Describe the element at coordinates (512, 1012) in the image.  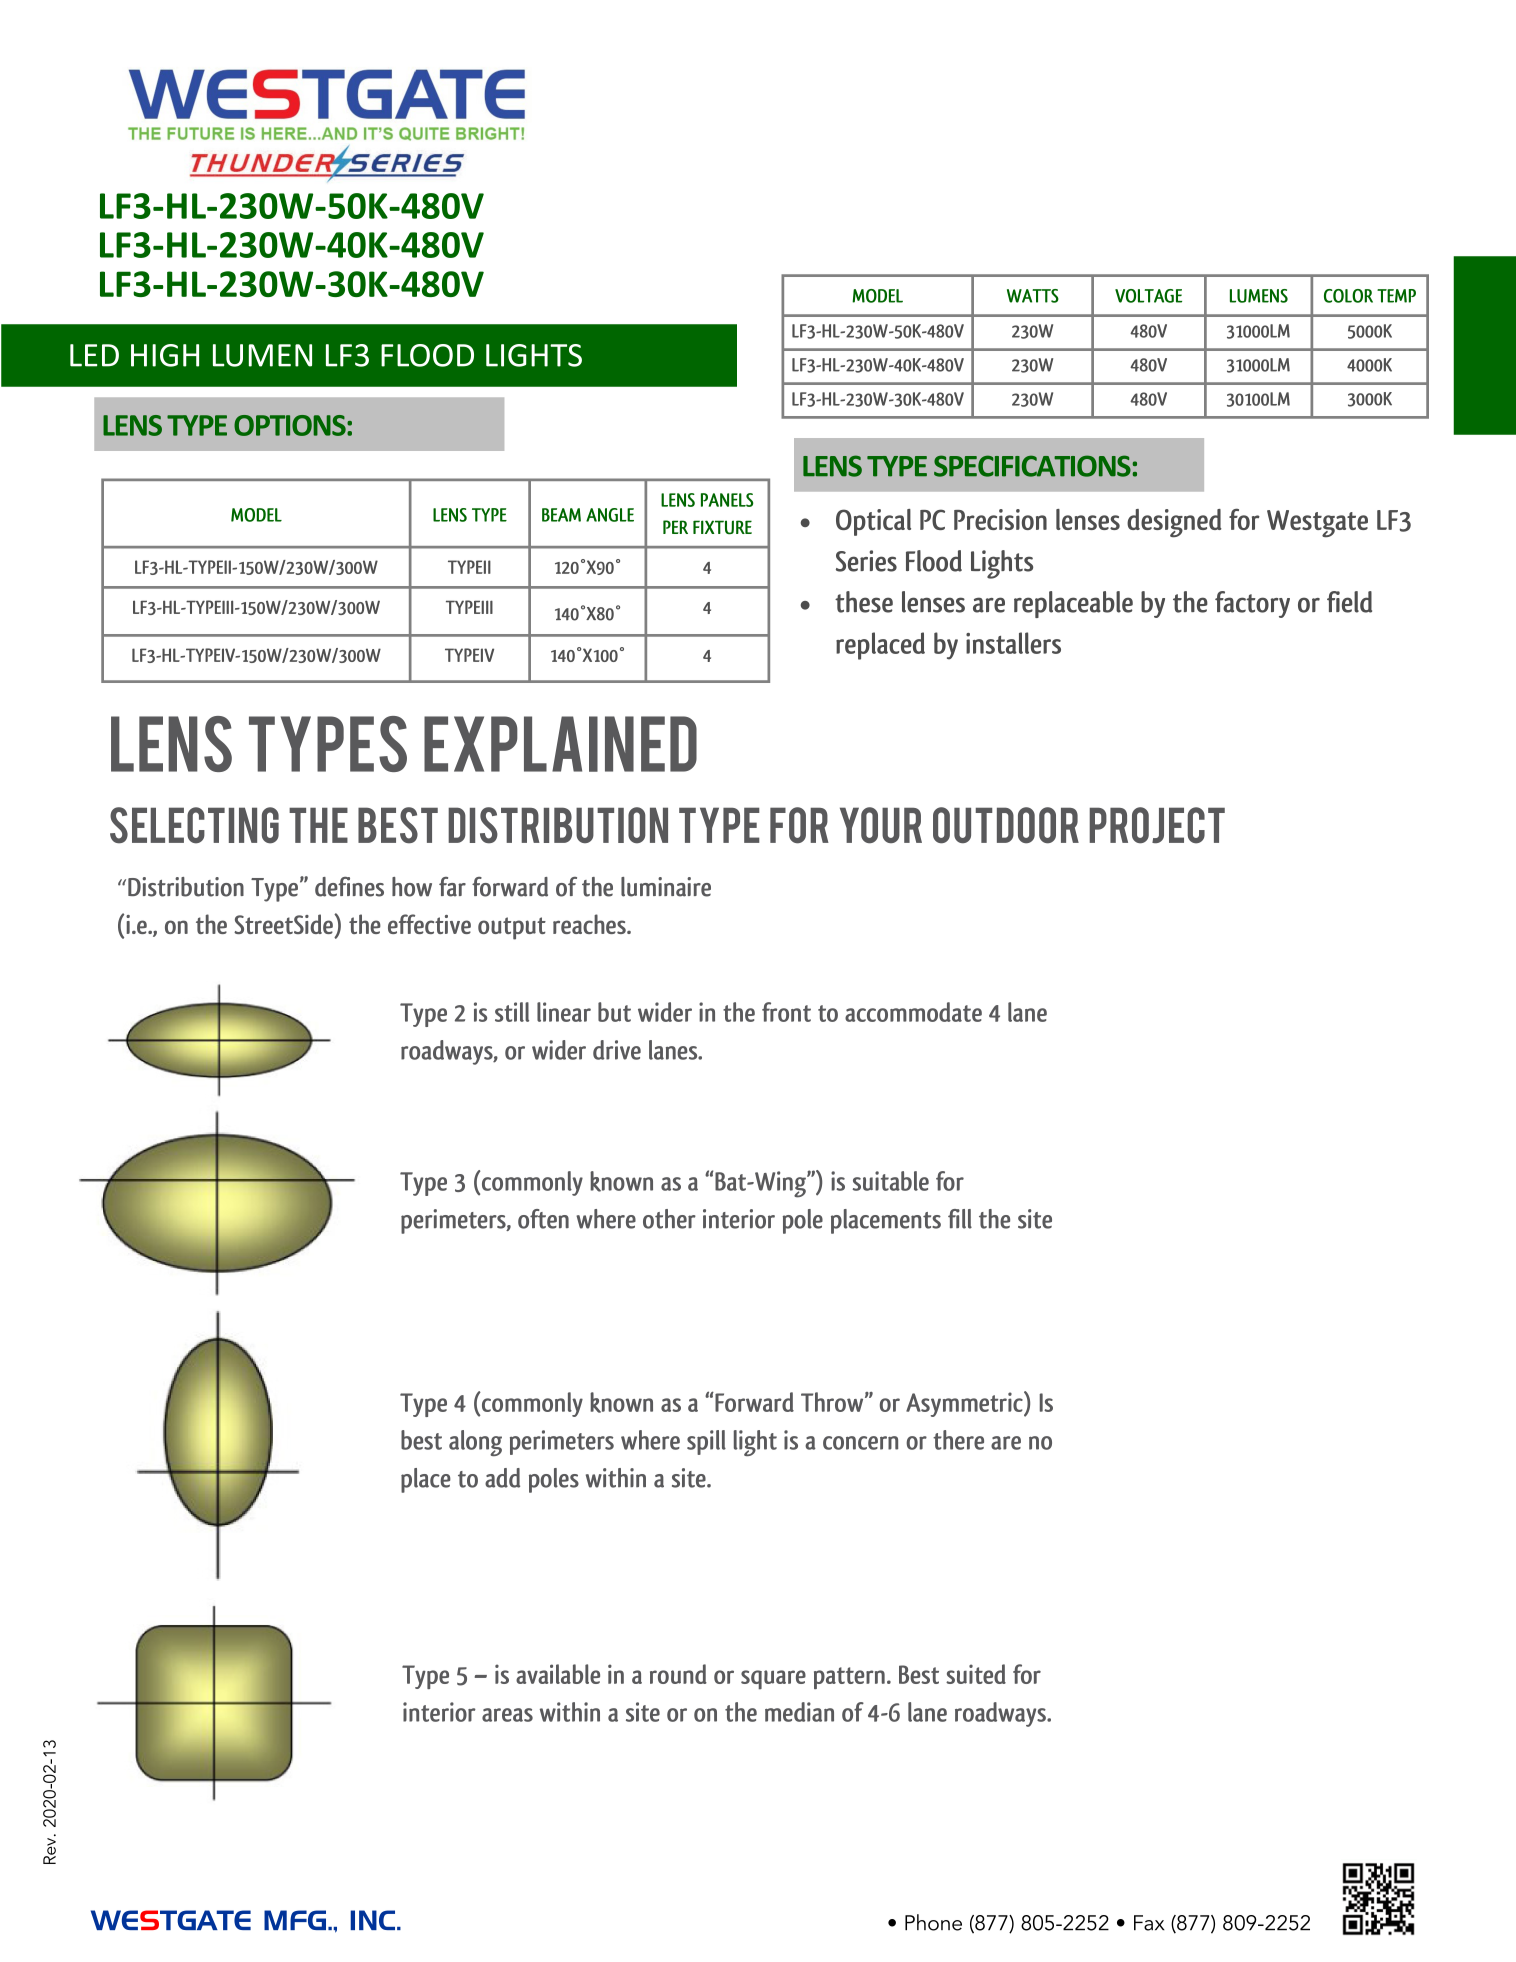
I see `still` at that location.
